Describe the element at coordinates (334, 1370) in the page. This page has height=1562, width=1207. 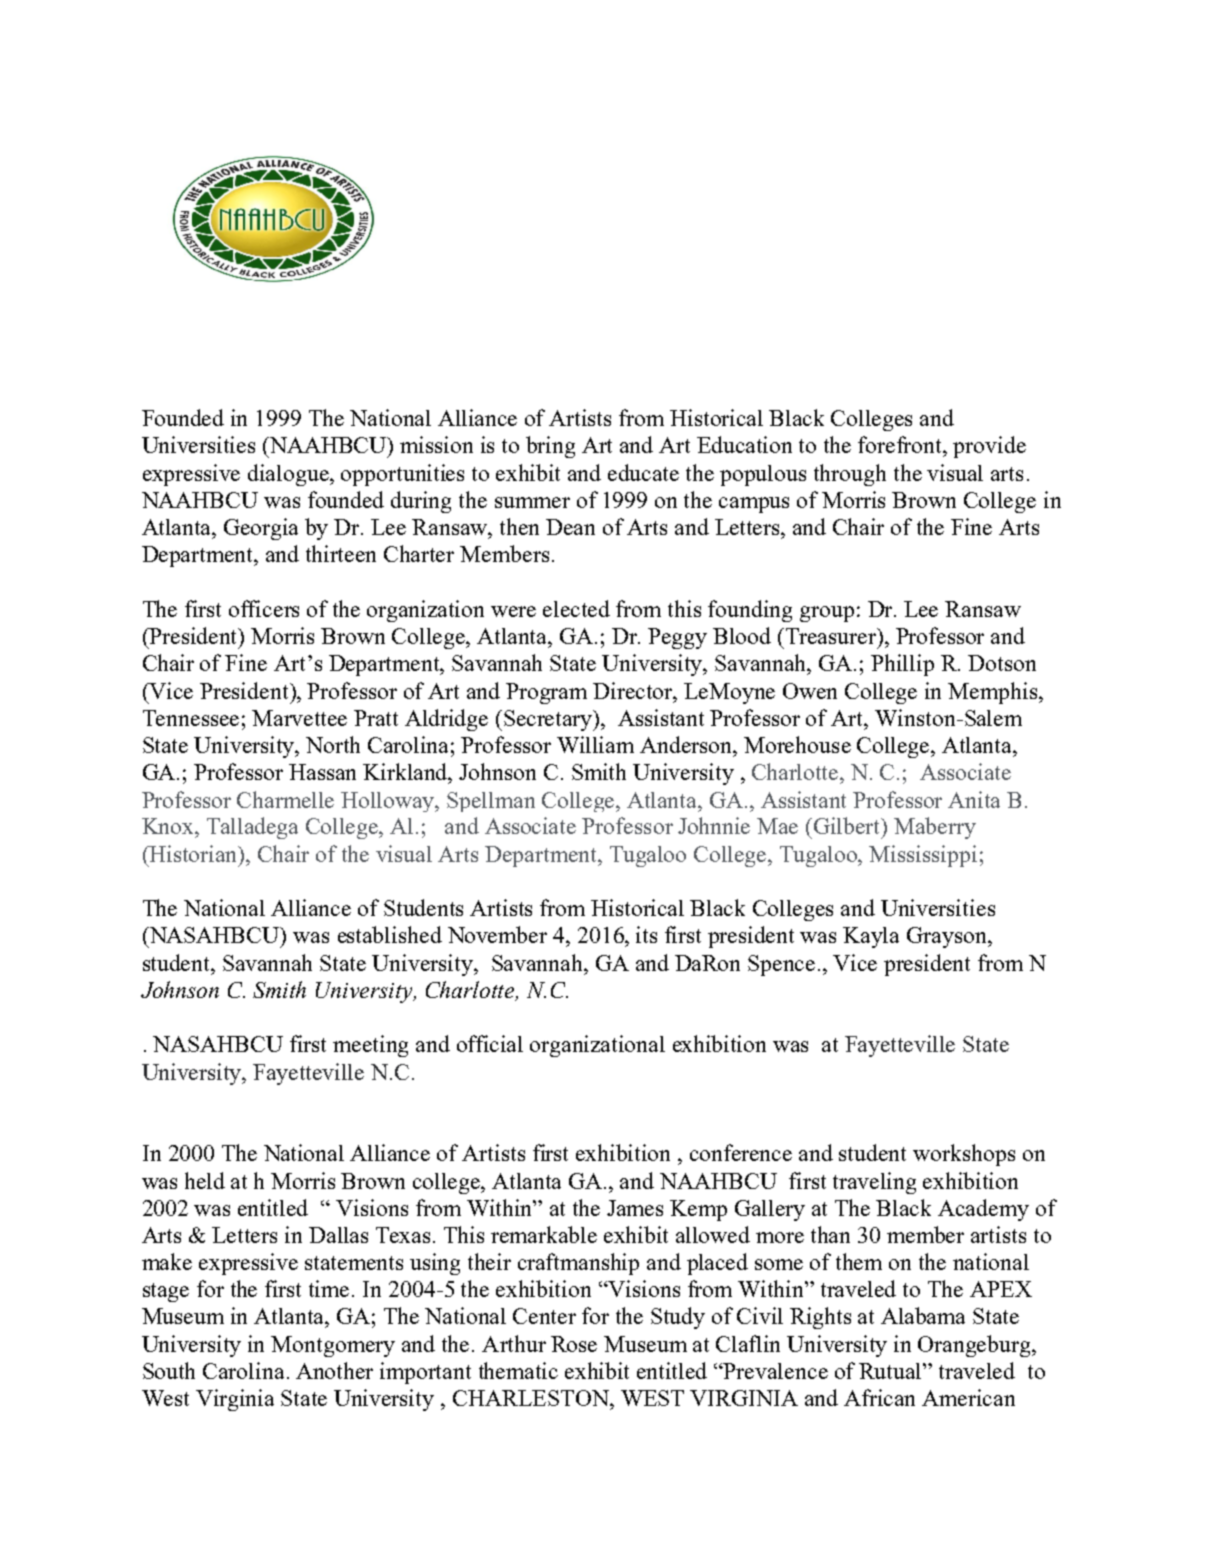
I see `Another` at that location.
